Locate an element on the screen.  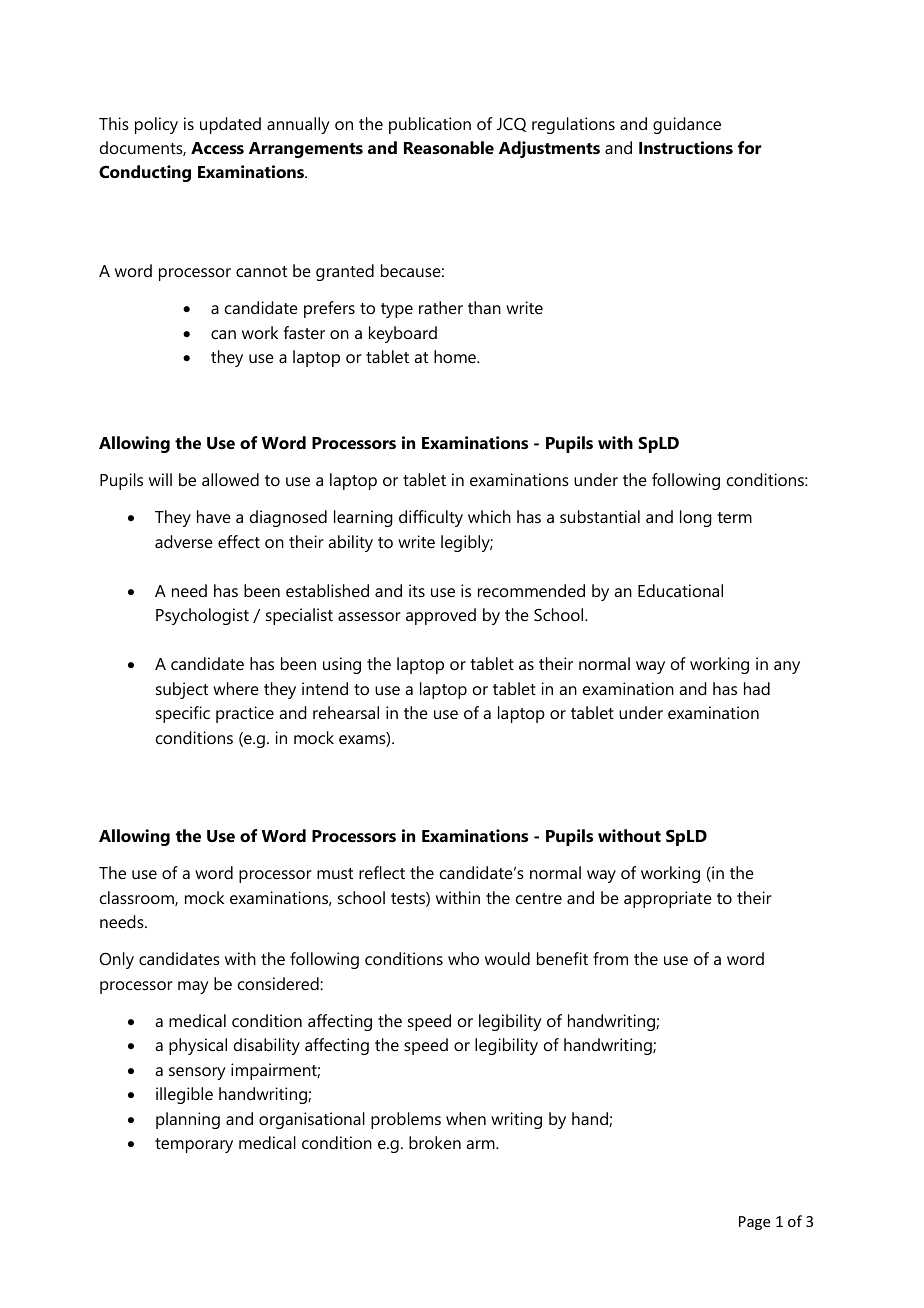
broken is located at coordinates (435, 1142).
